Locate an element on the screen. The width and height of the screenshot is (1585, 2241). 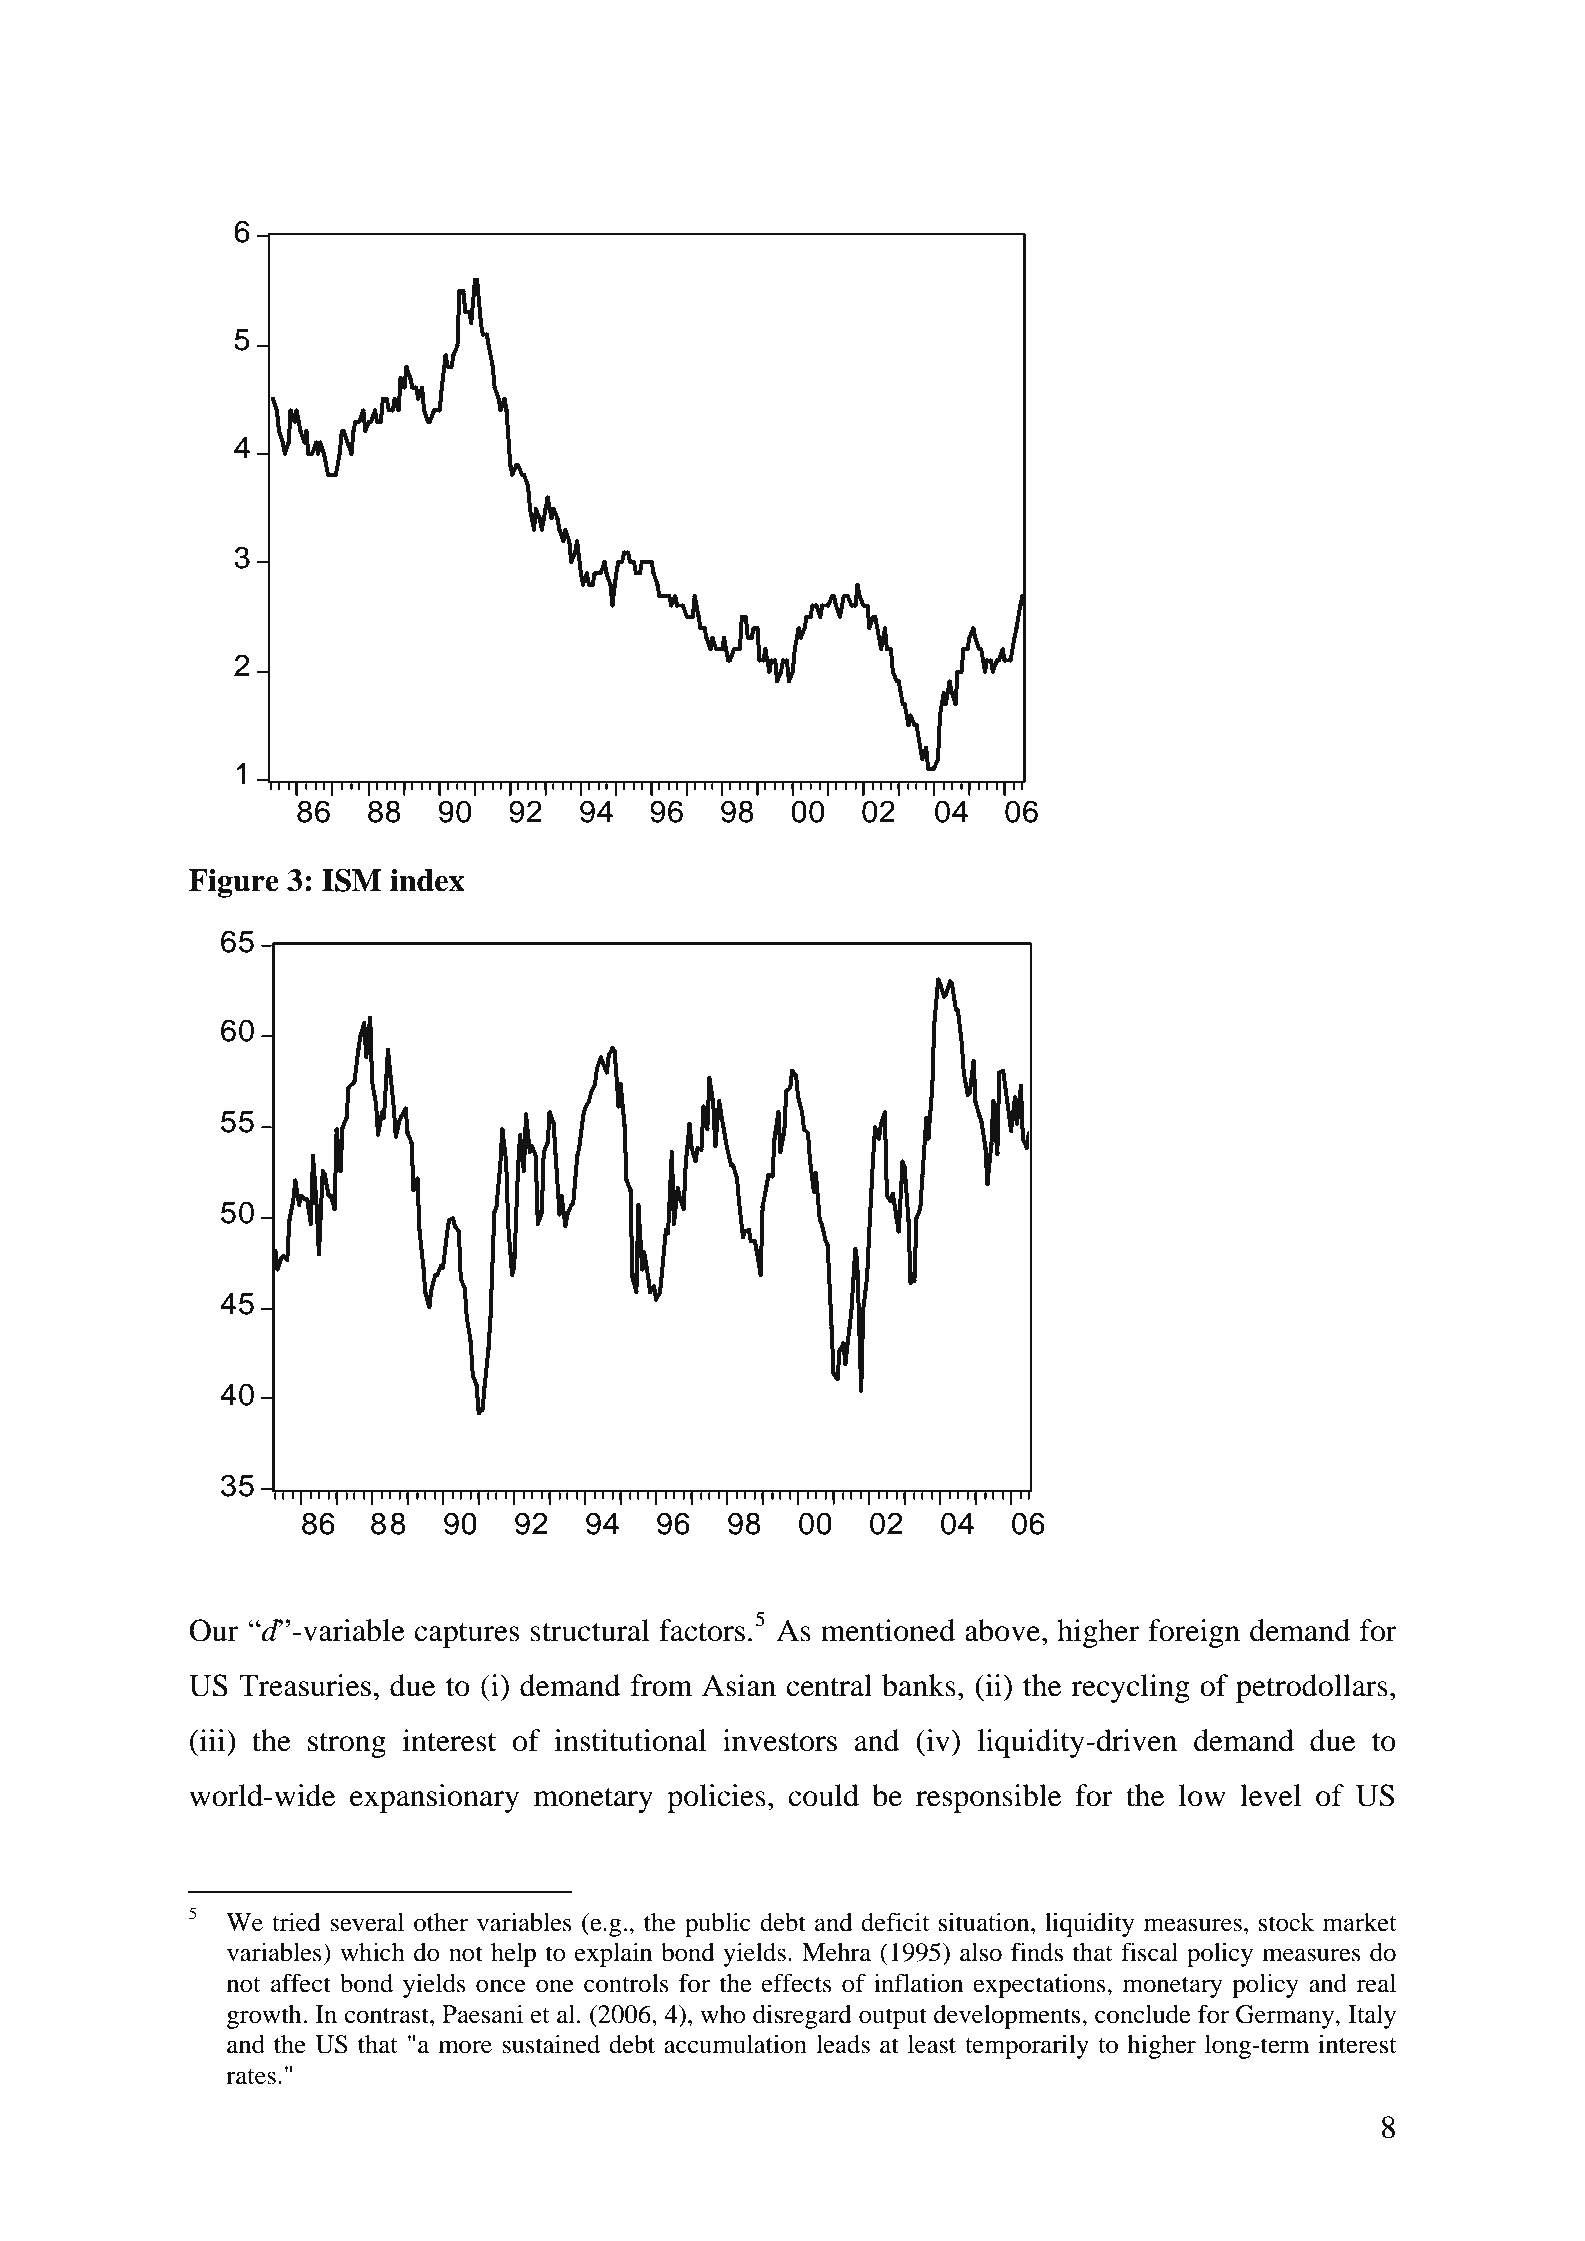
index is located at coordinates (427, 880).
